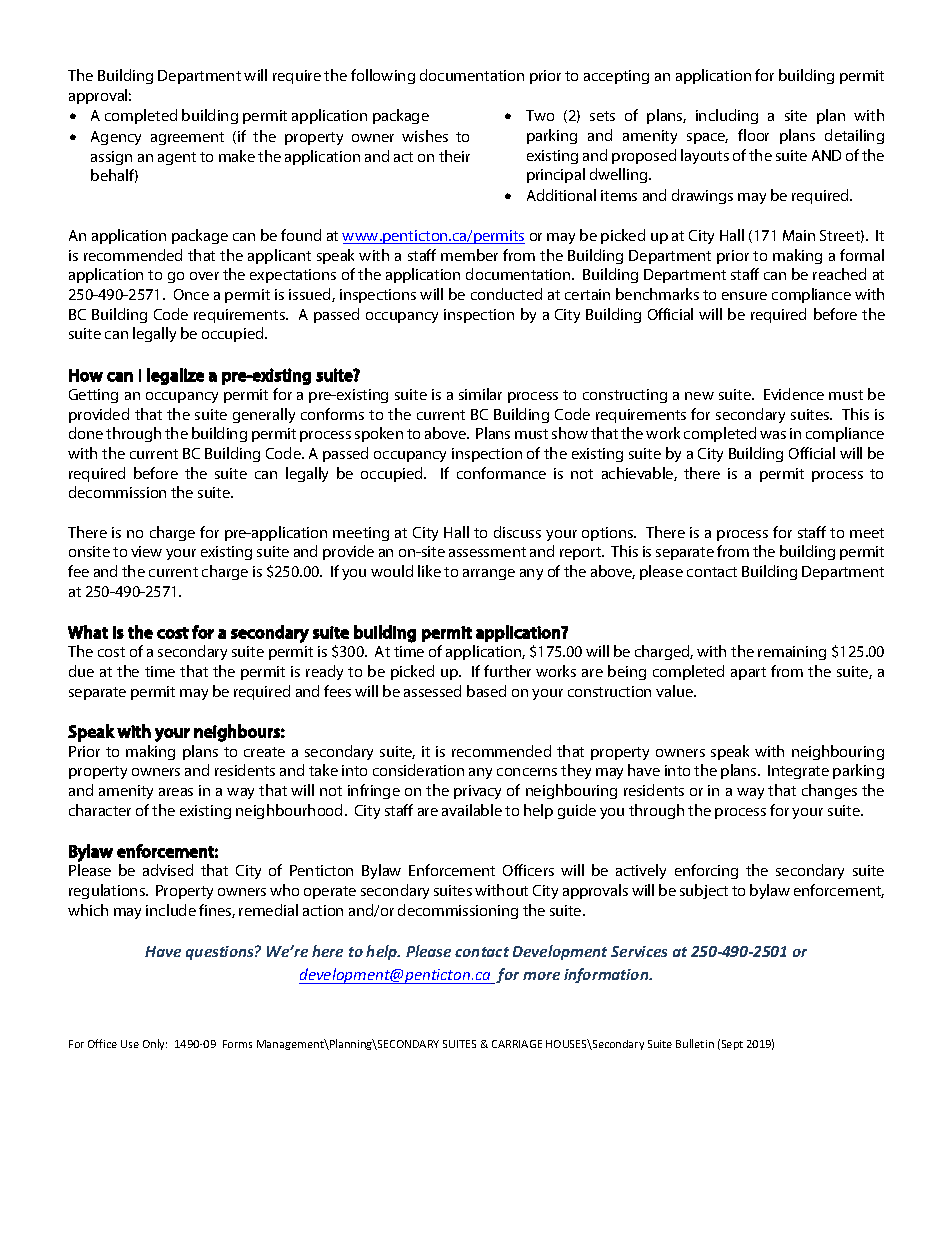  I want to click on CARRIAGE, so click(517, 1044).
